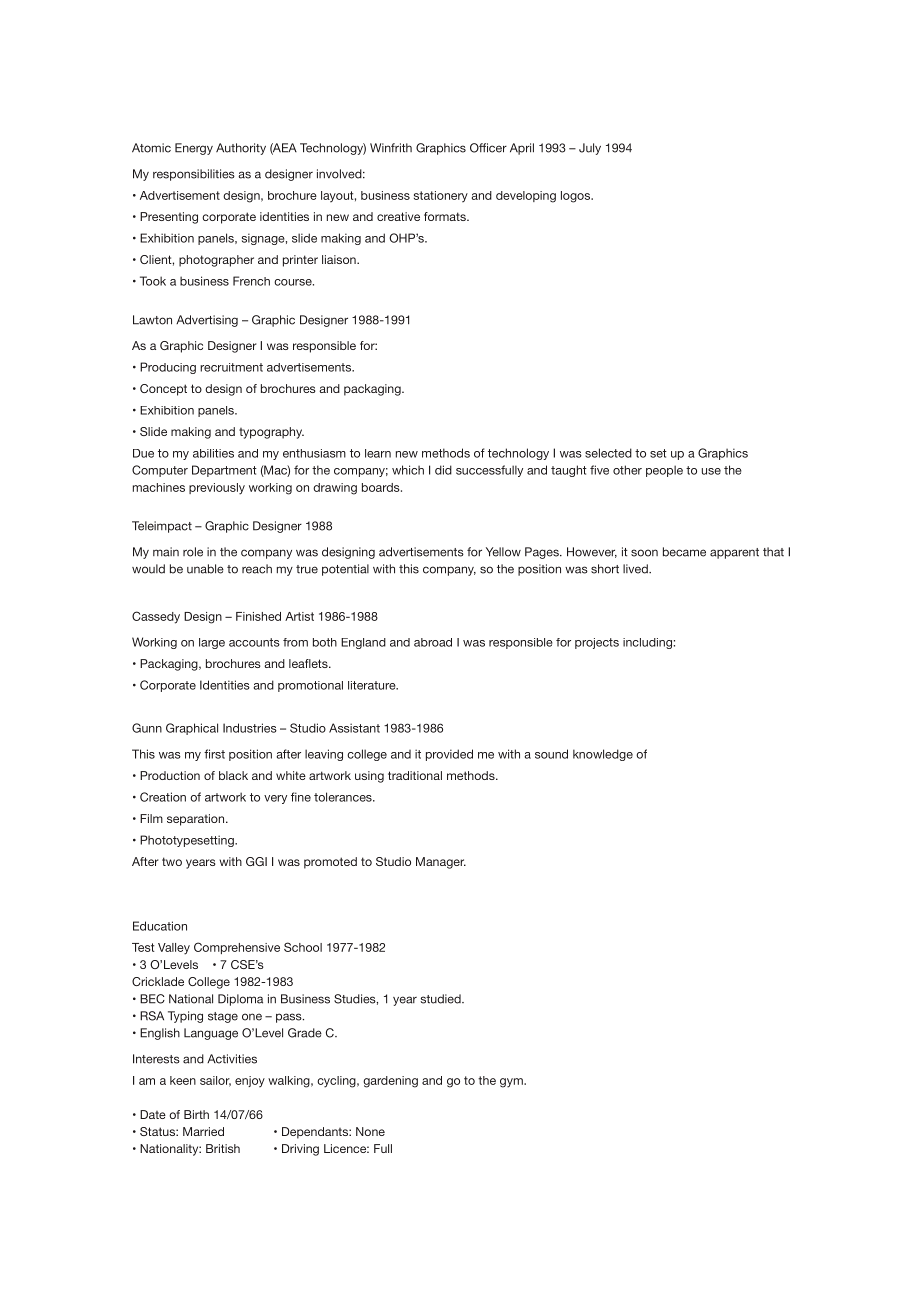 This page has height=1308, width=924. Describe the element at coordinates (590, 149) in the page. I see `July` at that location.
